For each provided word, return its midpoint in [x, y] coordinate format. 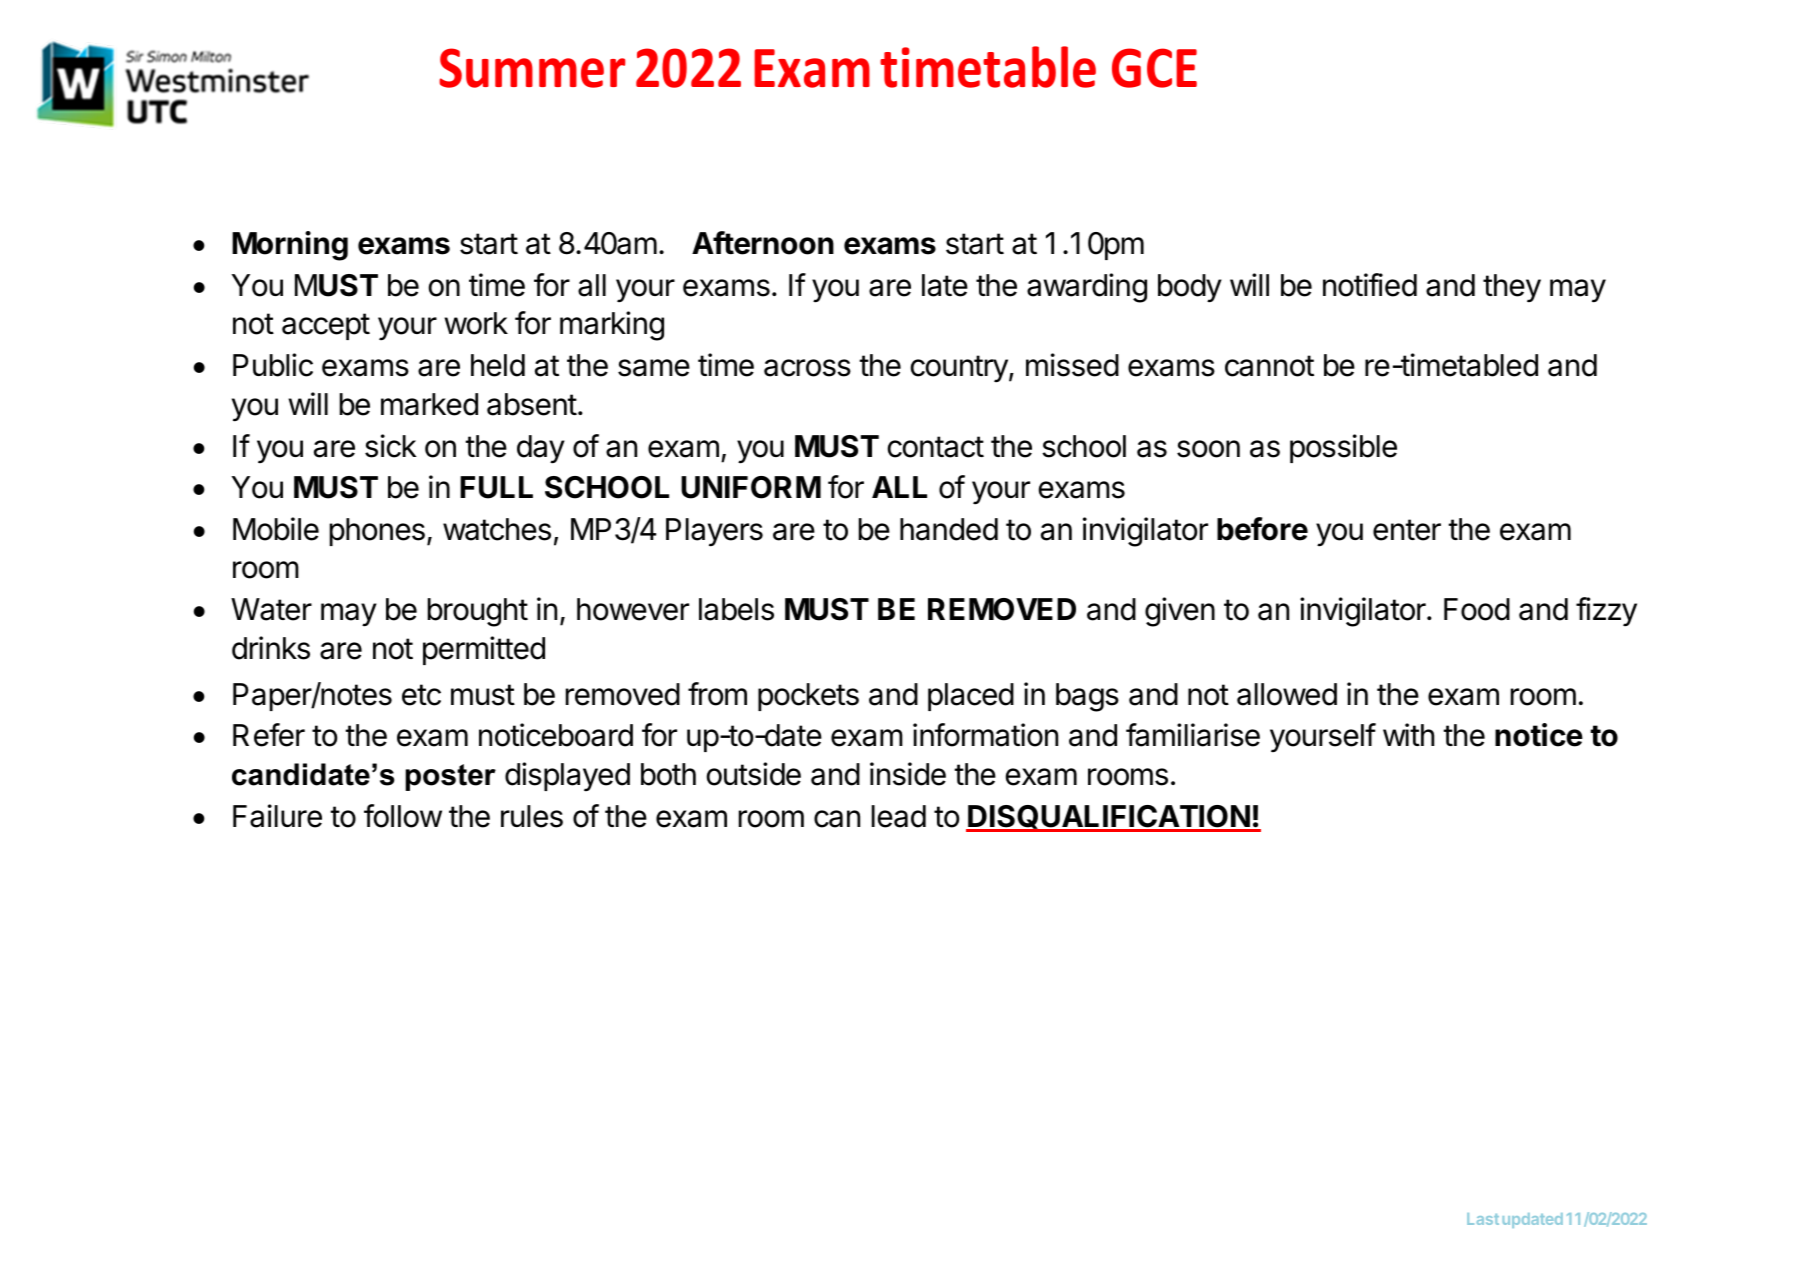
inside [908, 774]
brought [478, 612]
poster [450, 777]
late [945, 285]
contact [936, 447]
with [1408, 734]
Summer [532, 68]
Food [1477, 609]
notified [1370, 285]
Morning [290, 246]
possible [1343, 448]
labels [736, 609]
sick [391, 446]
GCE [1154, 68]
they [1512, 288]
